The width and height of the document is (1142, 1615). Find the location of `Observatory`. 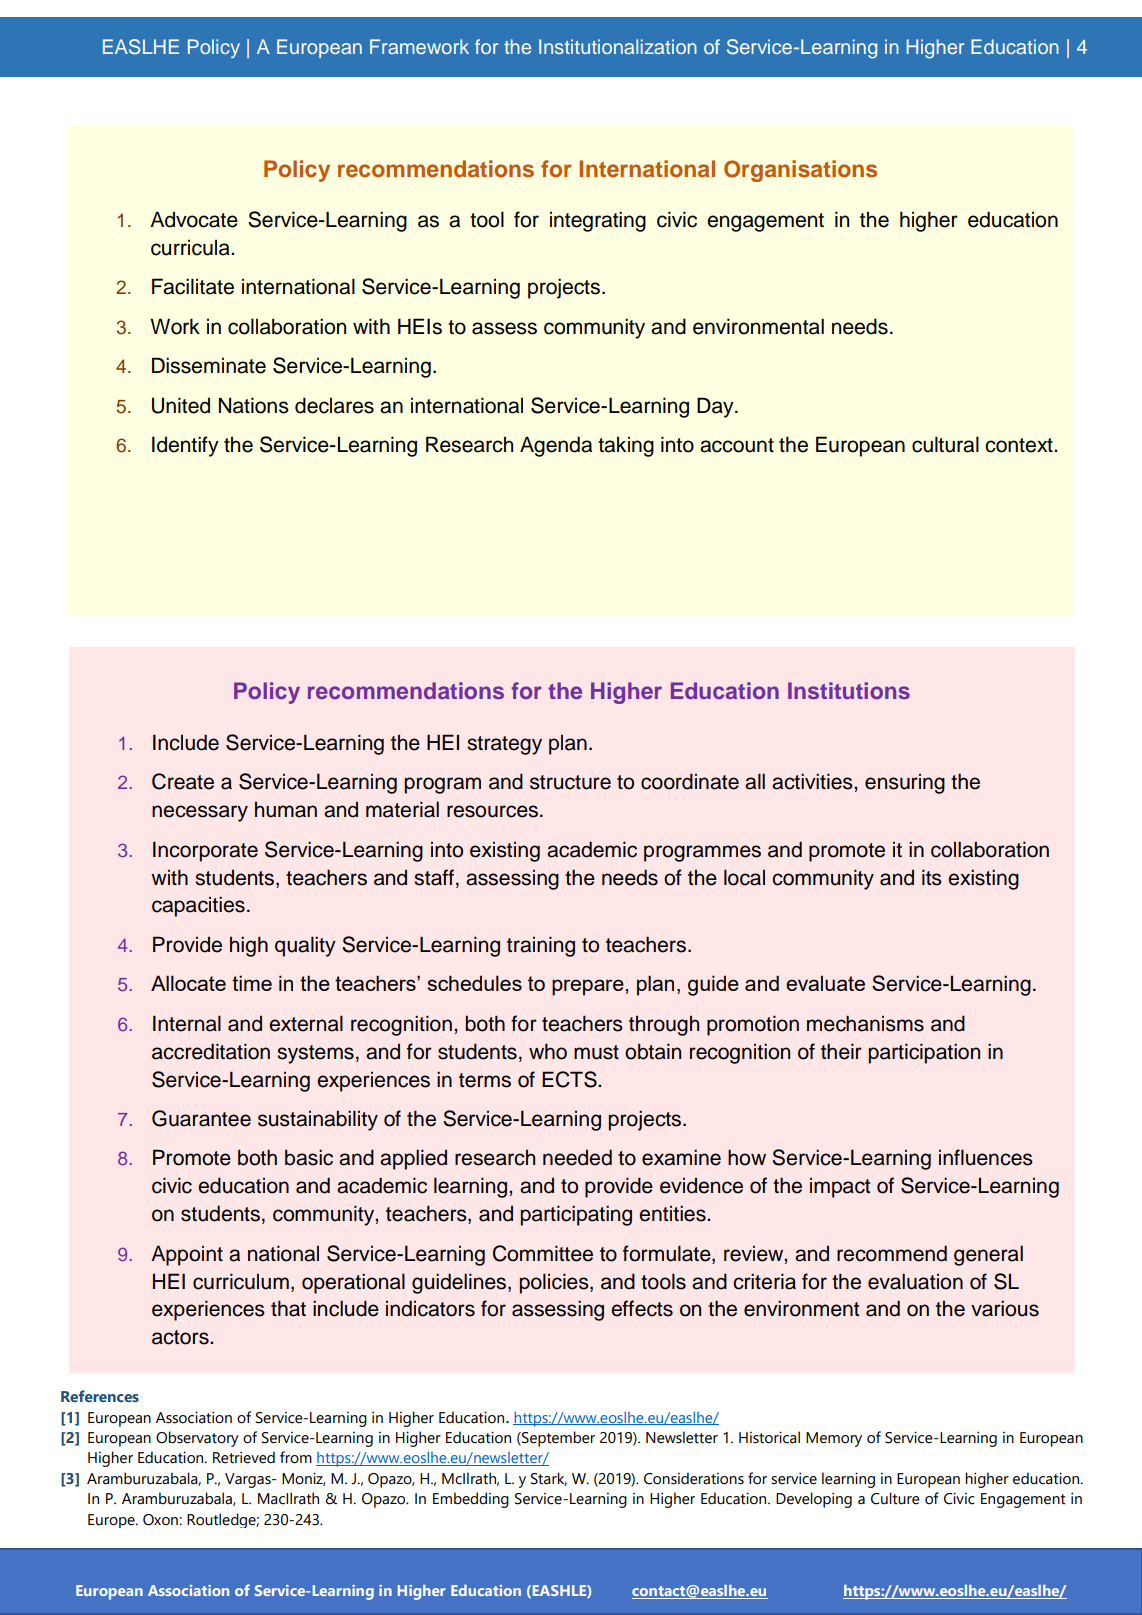

Observatory is located at coordinates (197, 1439).
